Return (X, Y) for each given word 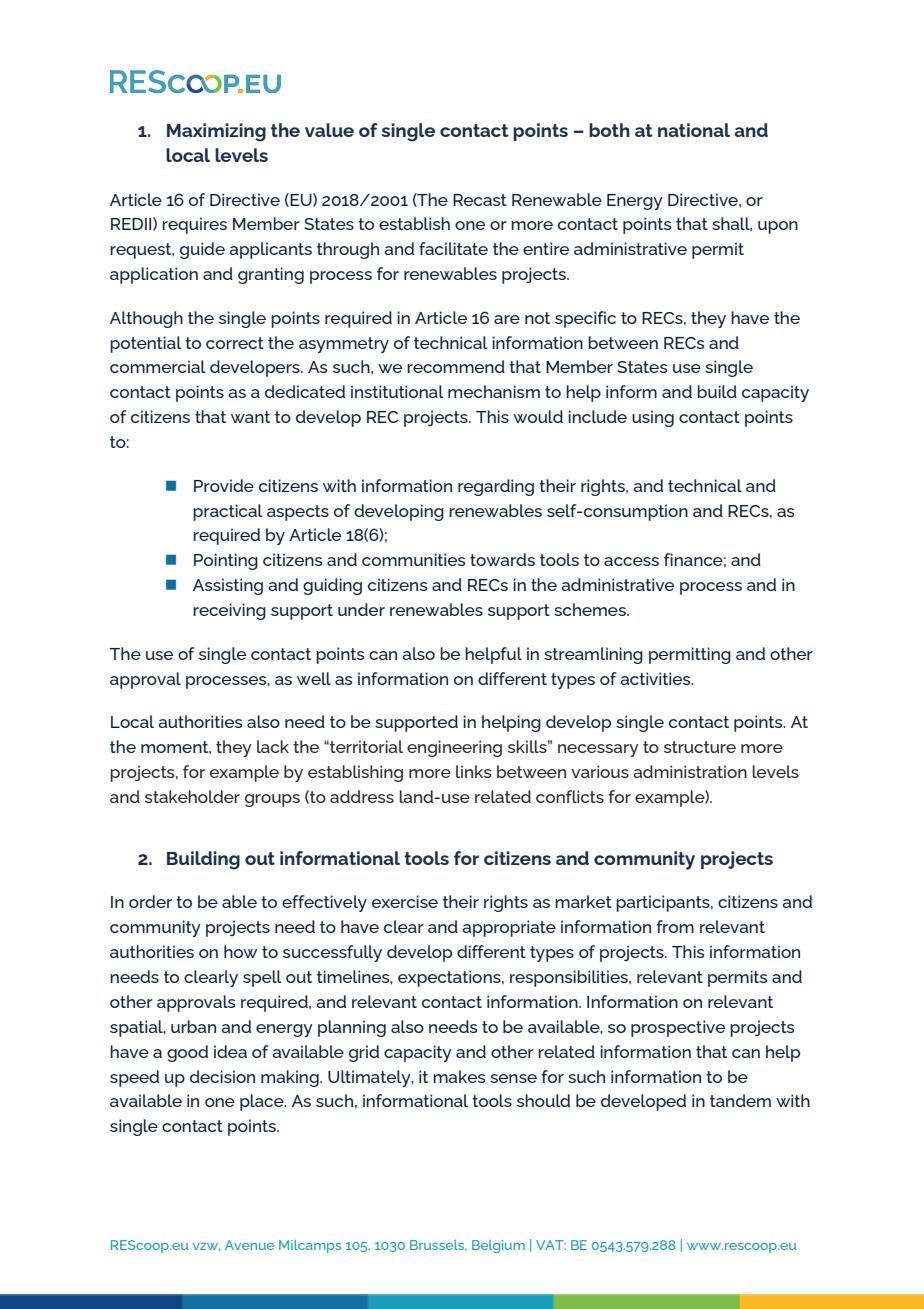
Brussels (438, 1245)
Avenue (249, 1245)
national (694, 130)
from (675, 926)
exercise (405, 901)
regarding (496, 487)
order (150, 901)
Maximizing (216, 132)
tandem (740, 1100)
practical (228, 512)
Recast (480, 200)
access (631, 561)
